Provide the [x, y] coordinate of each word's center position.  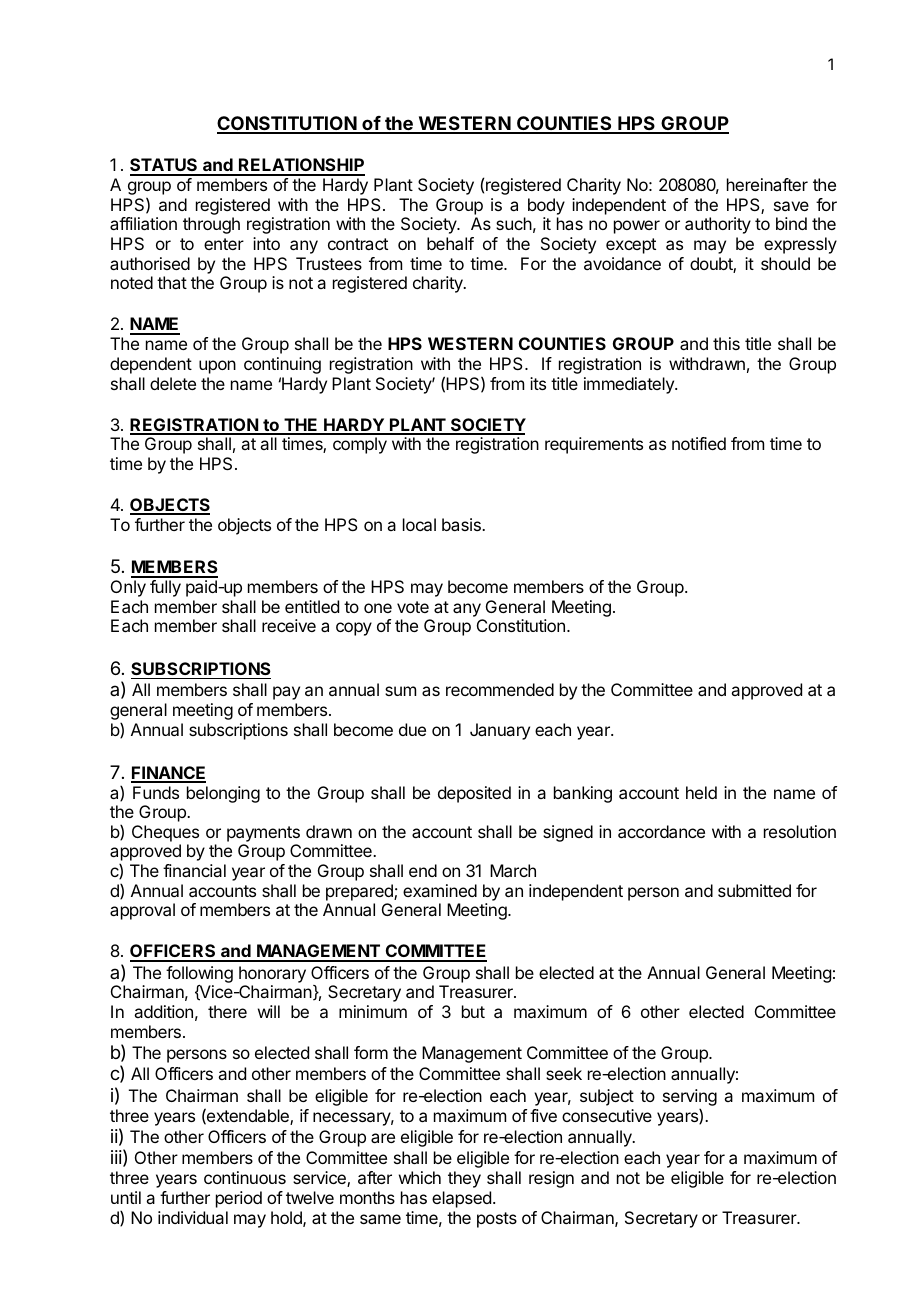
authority [718, 225]
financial [194, 870]
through [211, 225]
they [464, 1179]
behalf [450, 243]
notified [699, 443]
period [239, 1199]
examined [440, 890]
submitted [754, 890]
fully [165, 588]
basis [462, 524]
